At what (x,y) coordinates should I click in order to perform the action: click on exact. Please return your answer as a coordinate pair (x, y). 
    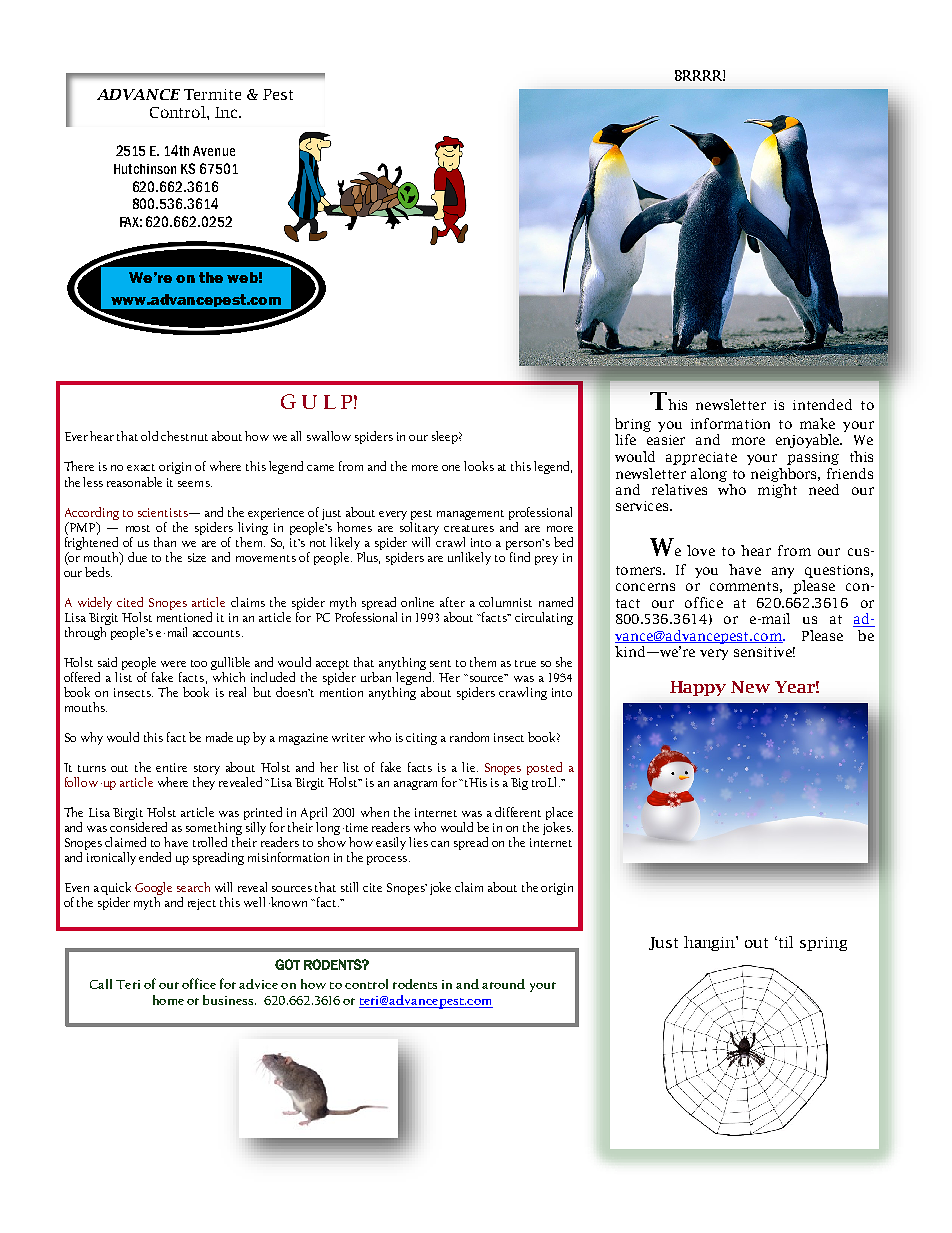
    Looking at the image, I should click on (141, 467).
